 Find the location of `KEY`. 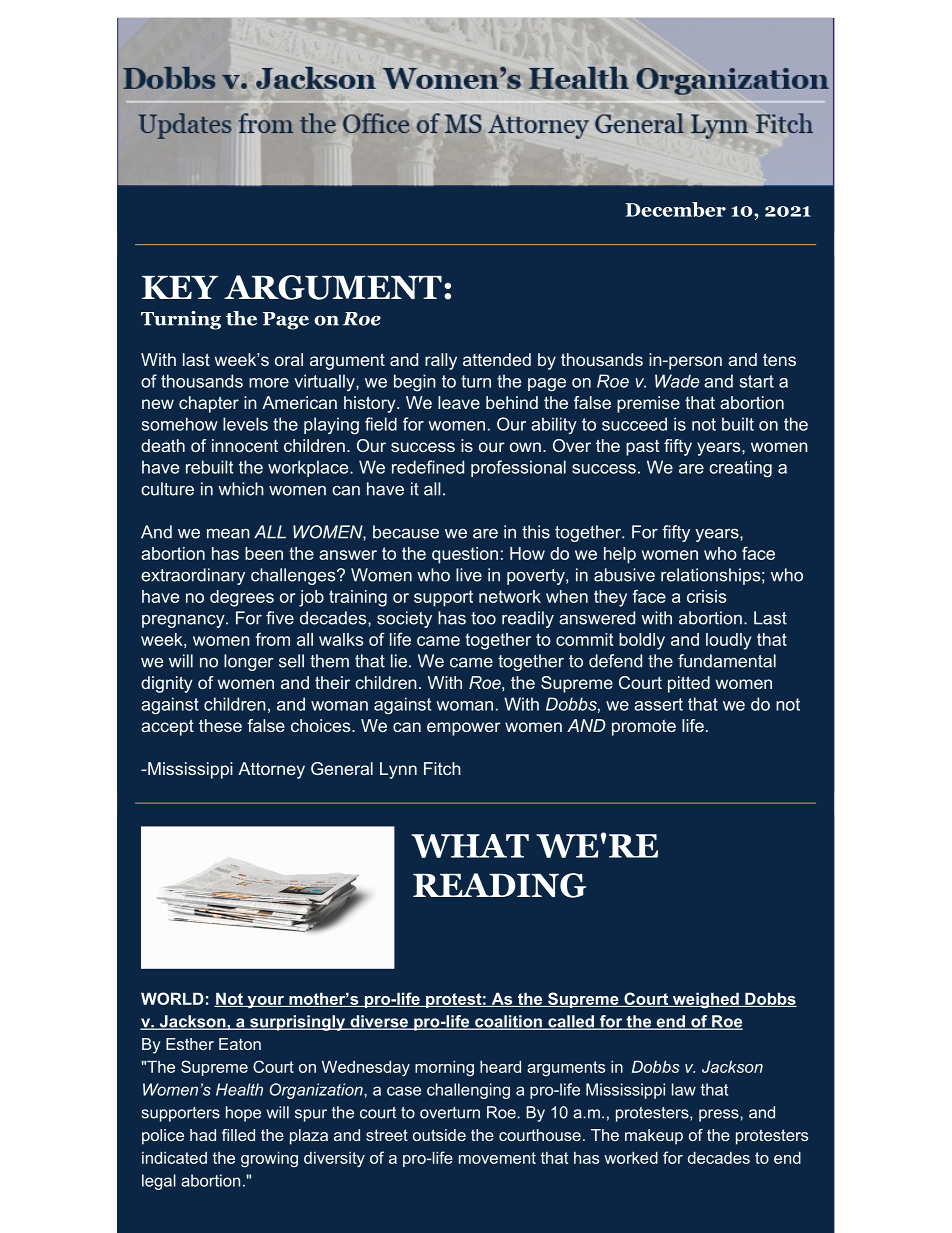

KEY is located at coordinates (180, 287).
